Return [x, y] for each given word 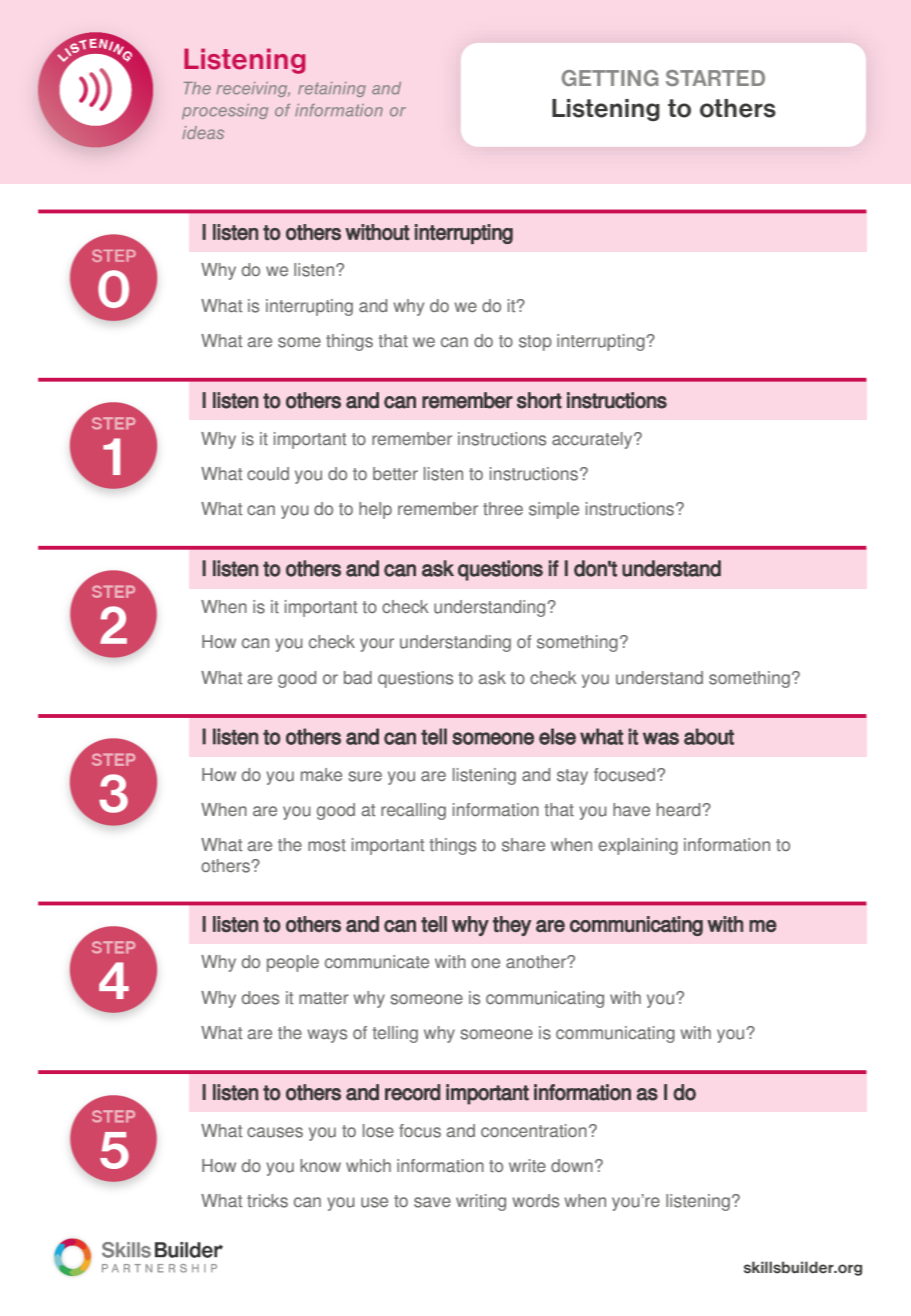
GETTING [610, 78]
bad [358, 677]
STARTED [715, 78]
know [320, 1165]
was [661, 738]
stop [535, 343]
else [557, 736]
